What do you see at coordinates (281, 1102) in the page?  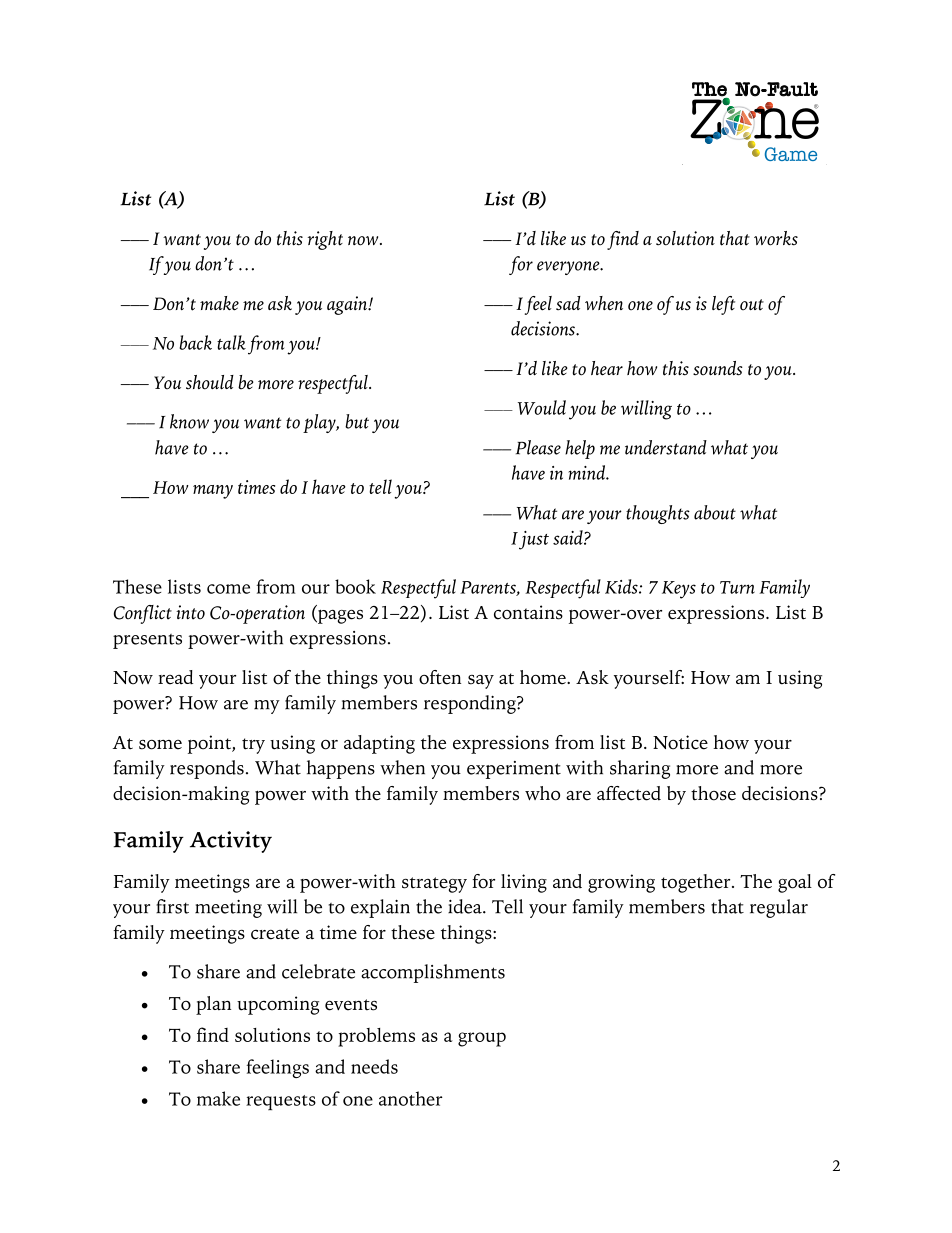 I see `requests` at bounding box center [281, 1102].
